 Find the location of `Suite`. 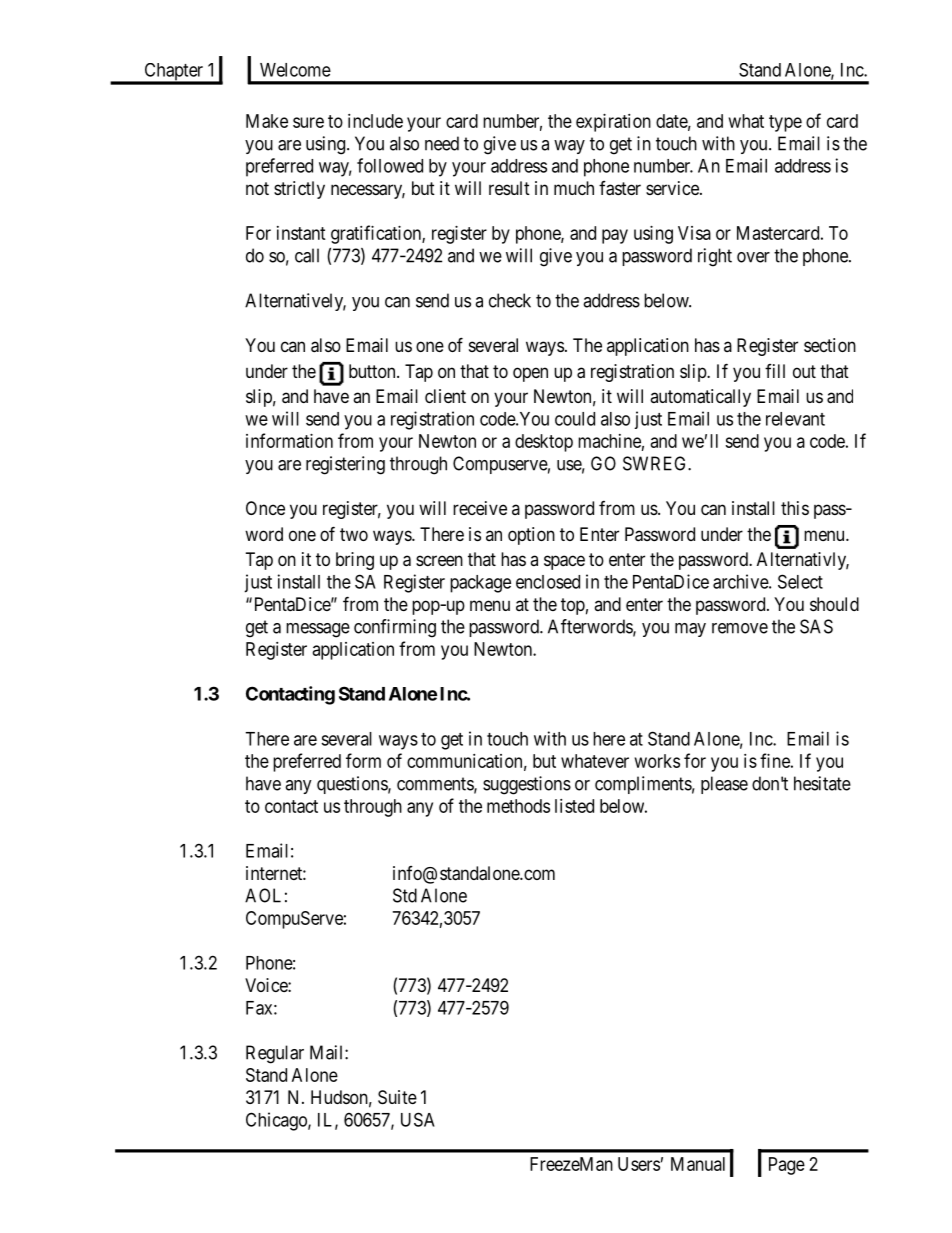

Suite is located at coordinates (397, 1097).
